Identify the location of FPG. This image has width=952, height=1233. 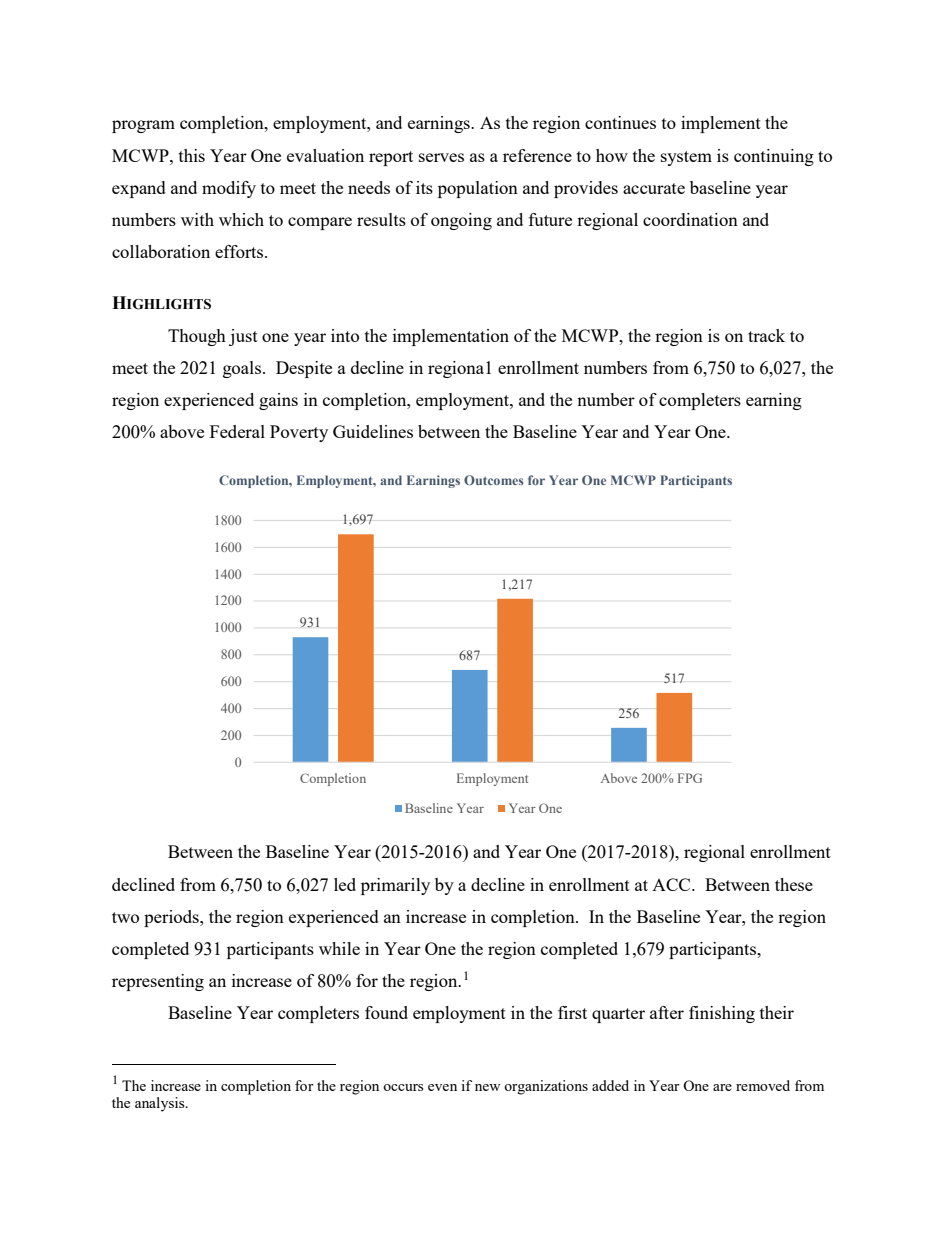
(690, 778).
